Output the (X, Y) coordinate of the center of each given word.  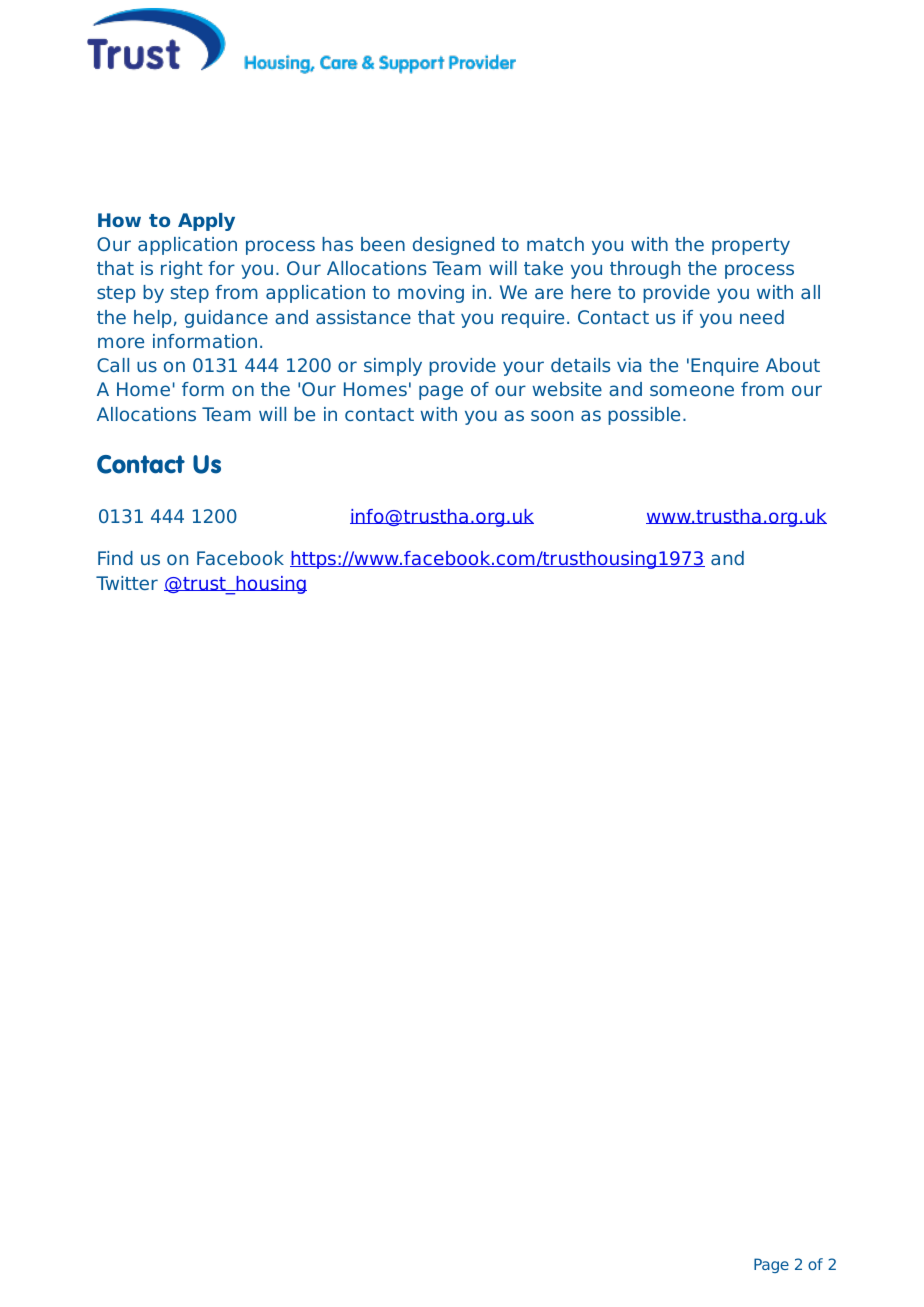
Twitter (127, 583)
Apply (206, 222)
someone (692, 390)
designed (453, 246)
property (751, 246)
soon (552, 415)
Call (113, 365)
